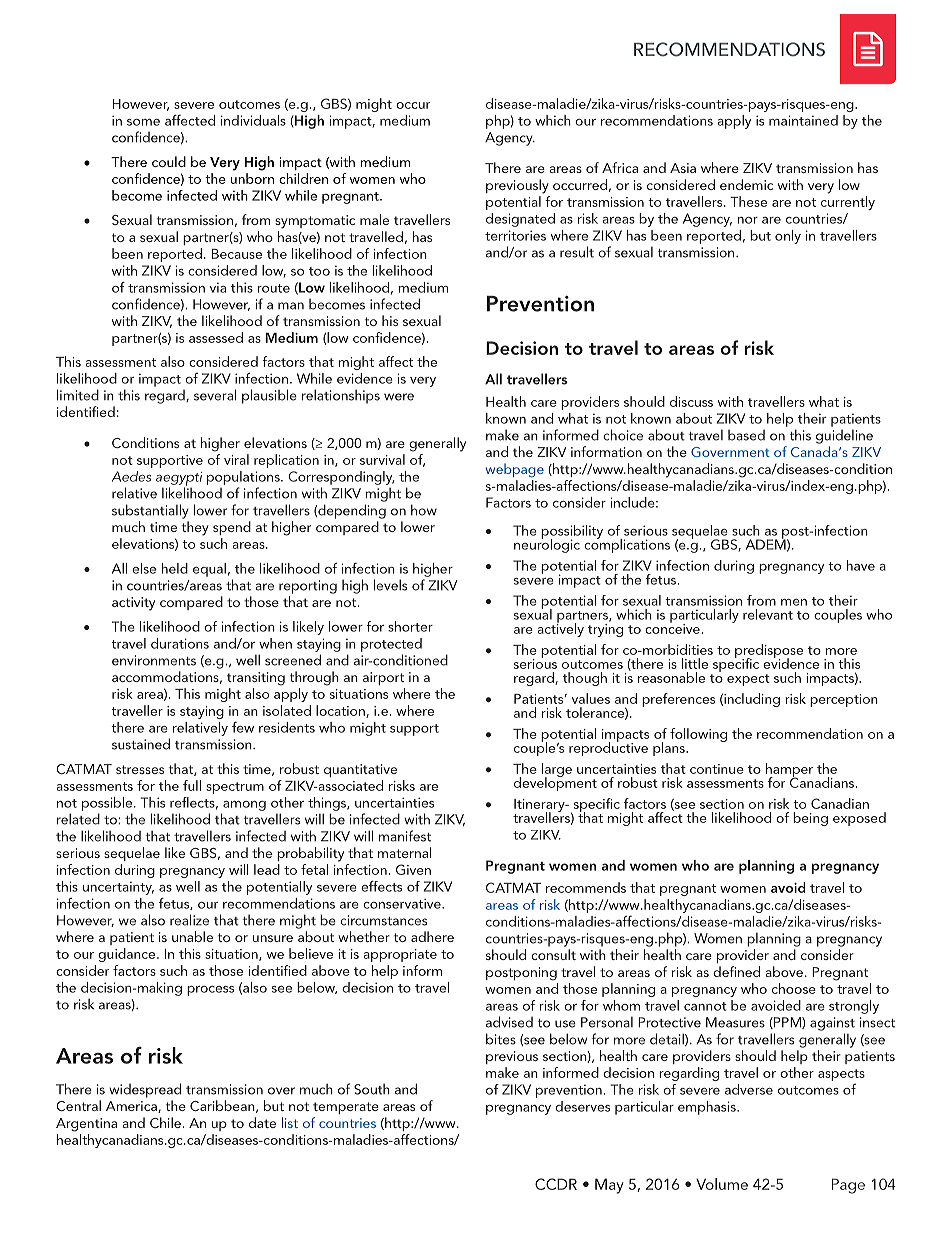  Describe the element at coordinates (166, 1122) in the screenshot. I see `Chile` at that location.
